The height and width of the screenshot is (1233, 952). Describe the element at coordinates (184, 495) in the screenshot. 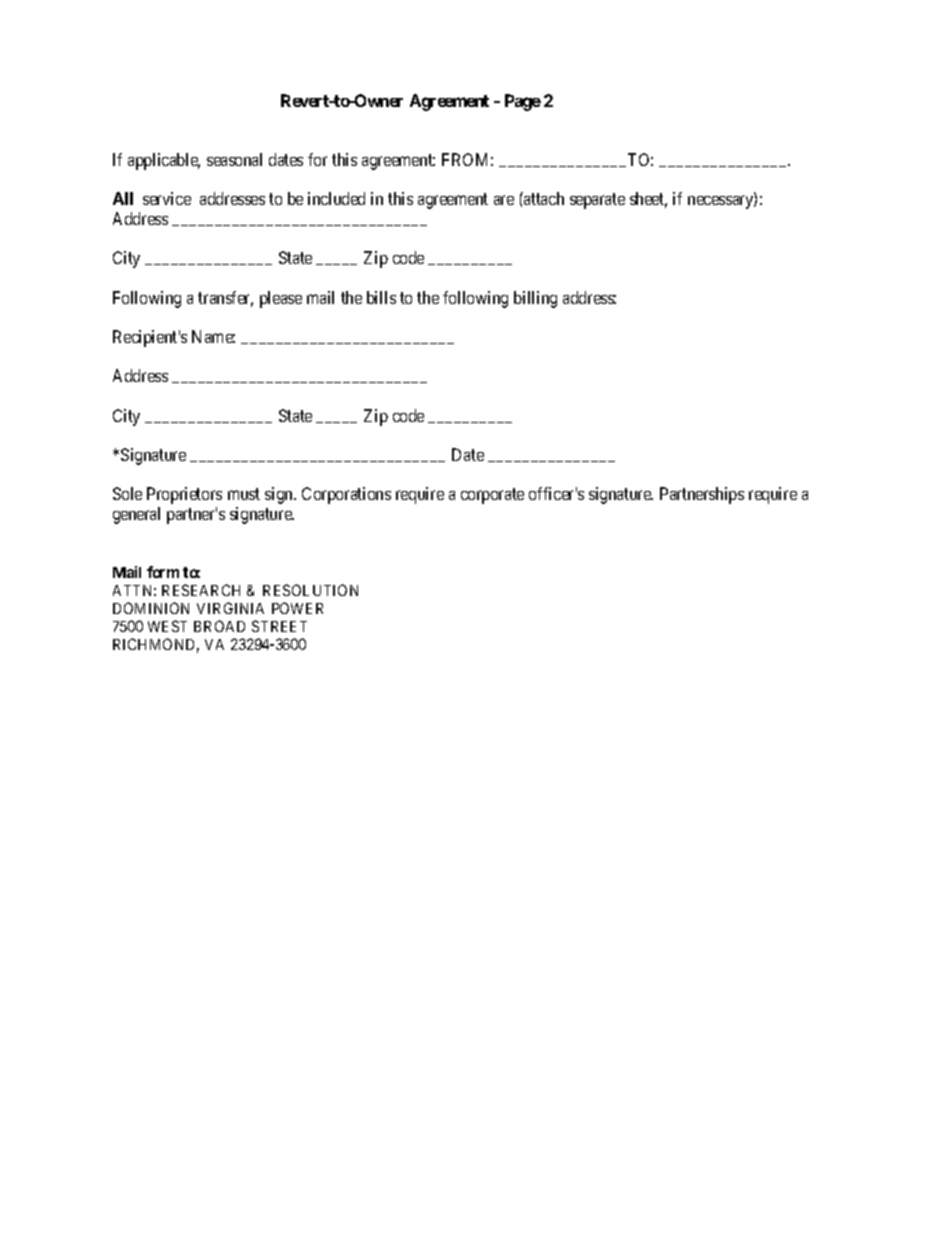

I see `Proprietors` at that location.
